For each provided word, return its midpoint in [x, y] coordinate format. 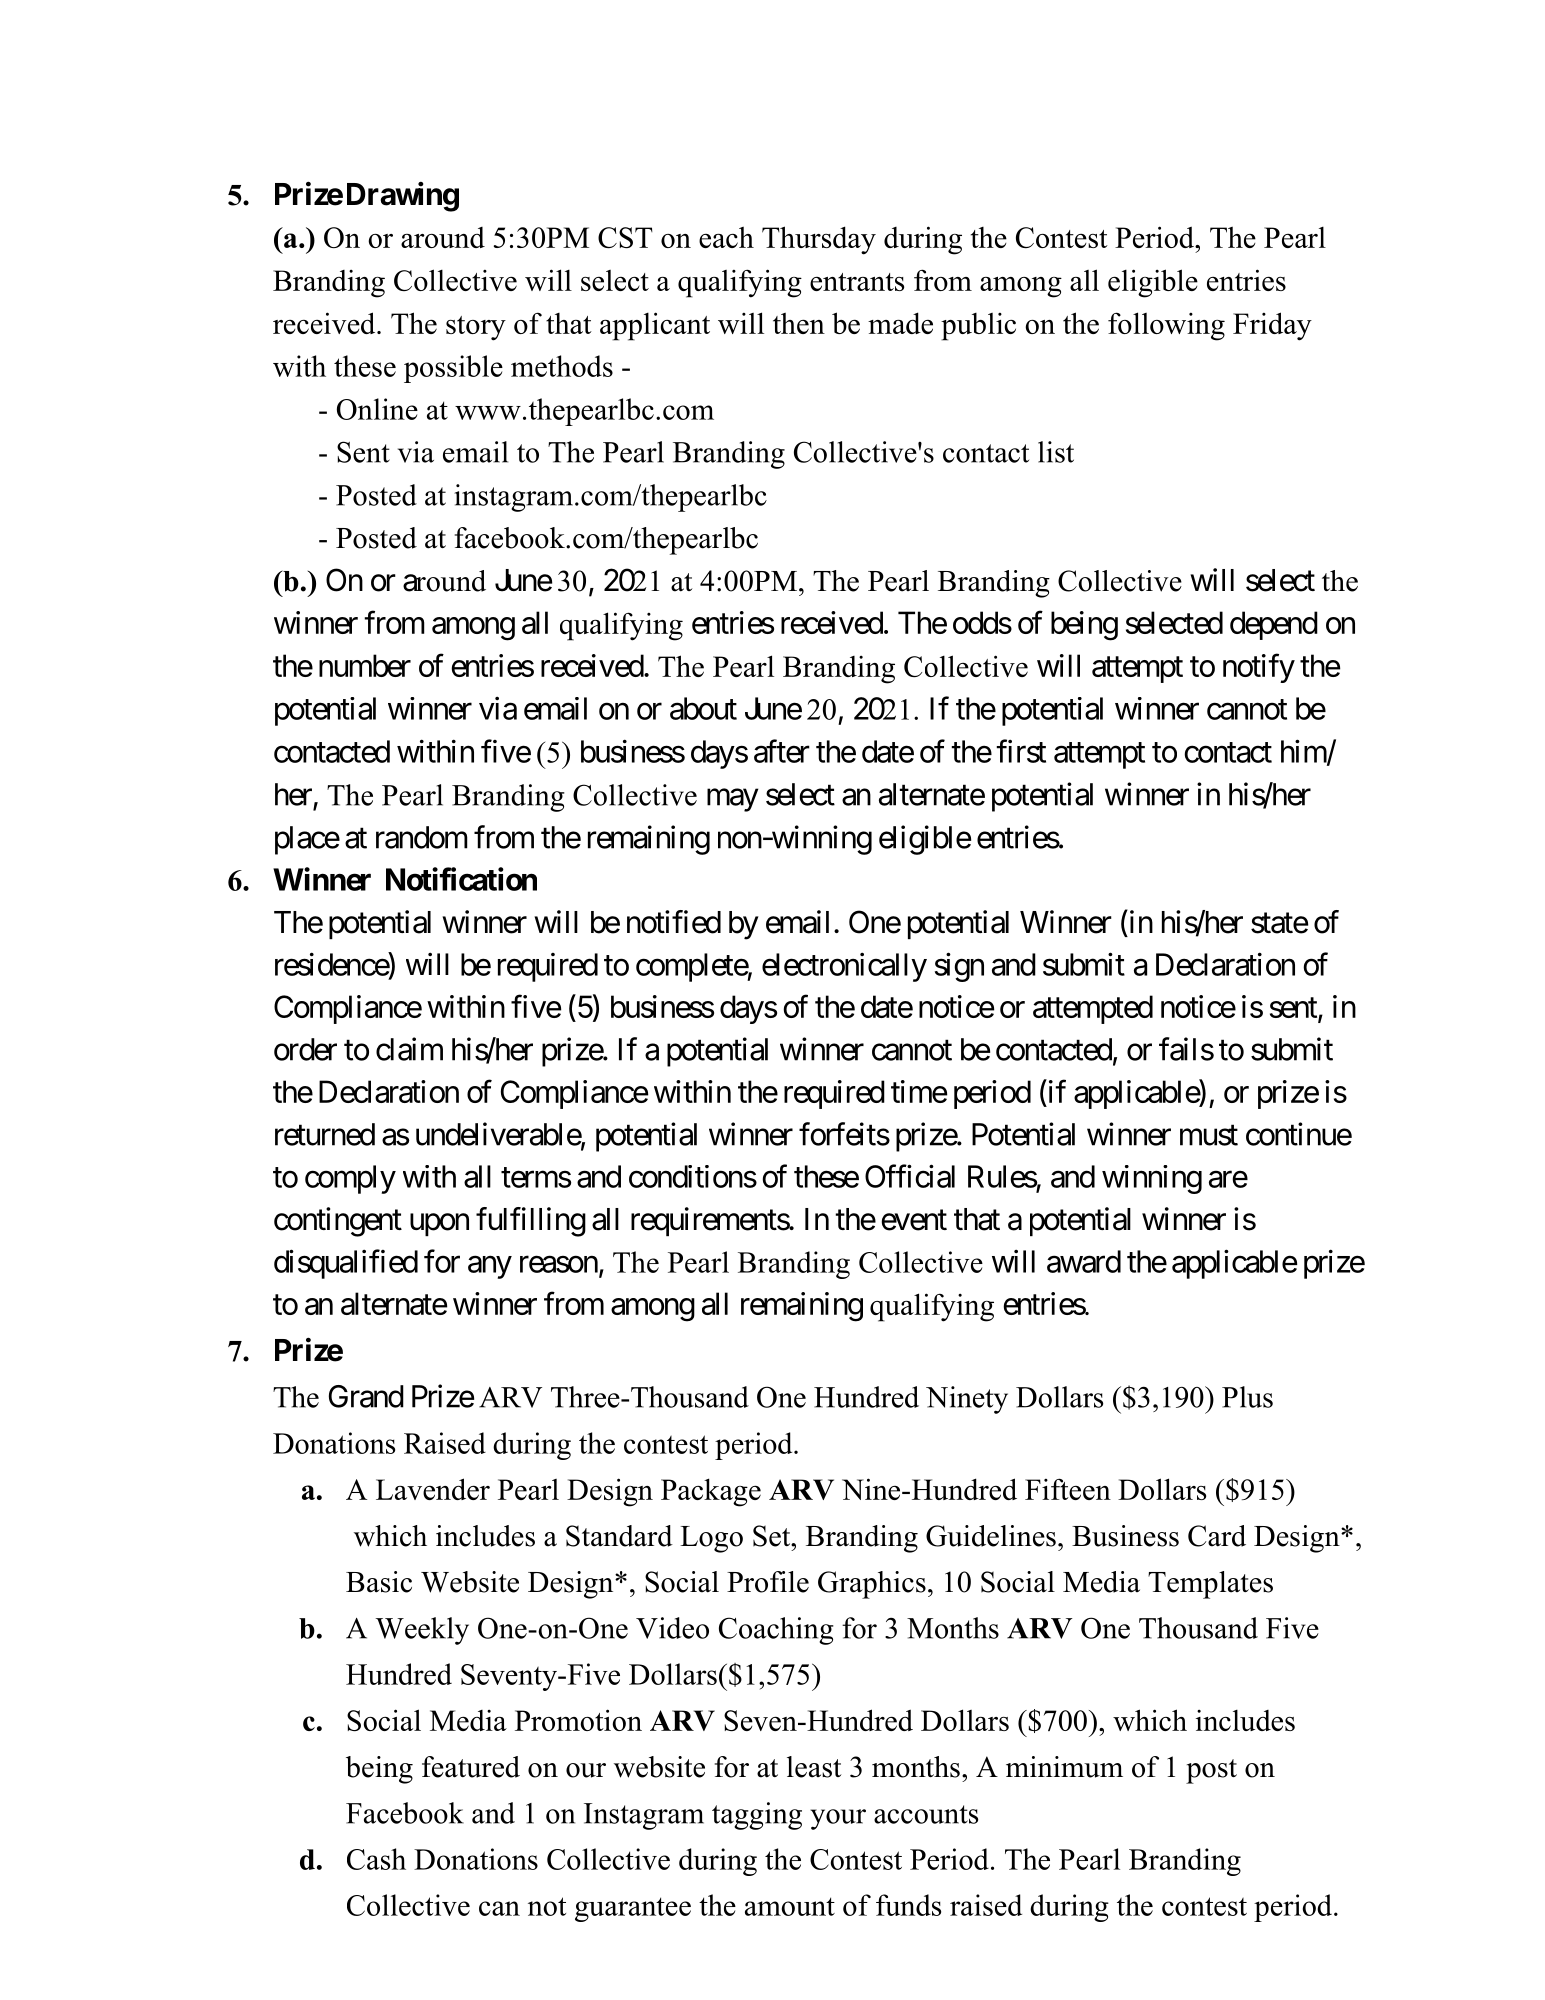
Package [711, 1492]
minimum [1064, 1767]
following [1166, 326]
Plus [1247, 1397]
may [732, 800]
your [838, 1819]
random [422, 837]
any [490, 1267]
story [476, 328]
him [1304, 752]
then [799, 323]
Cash [376, 1859]
